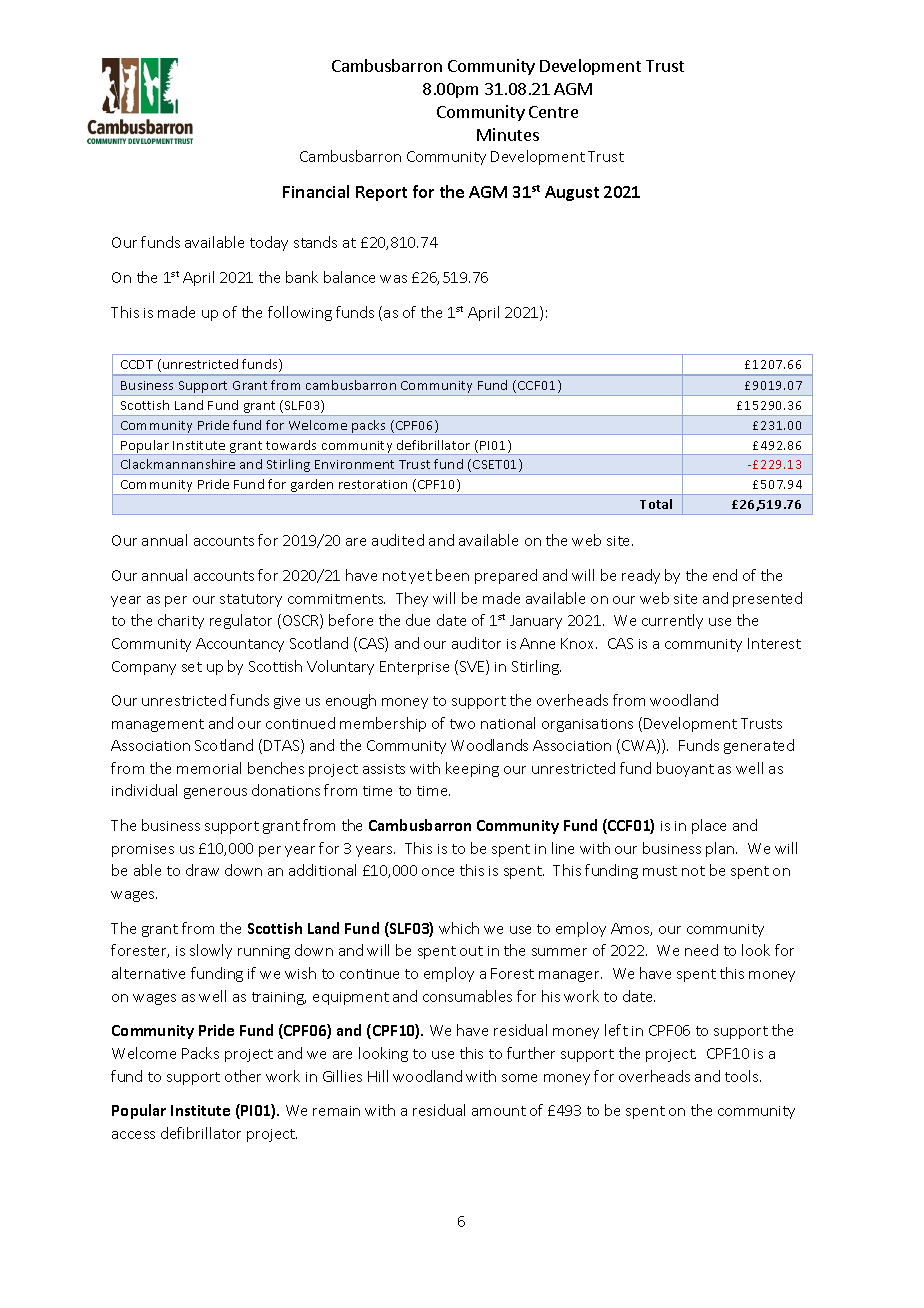 Image resolution: width=924 pixels, height=1308 pixels. Describe the element at coordinates (316, 191) in the document. I see `Financial` at that location.
